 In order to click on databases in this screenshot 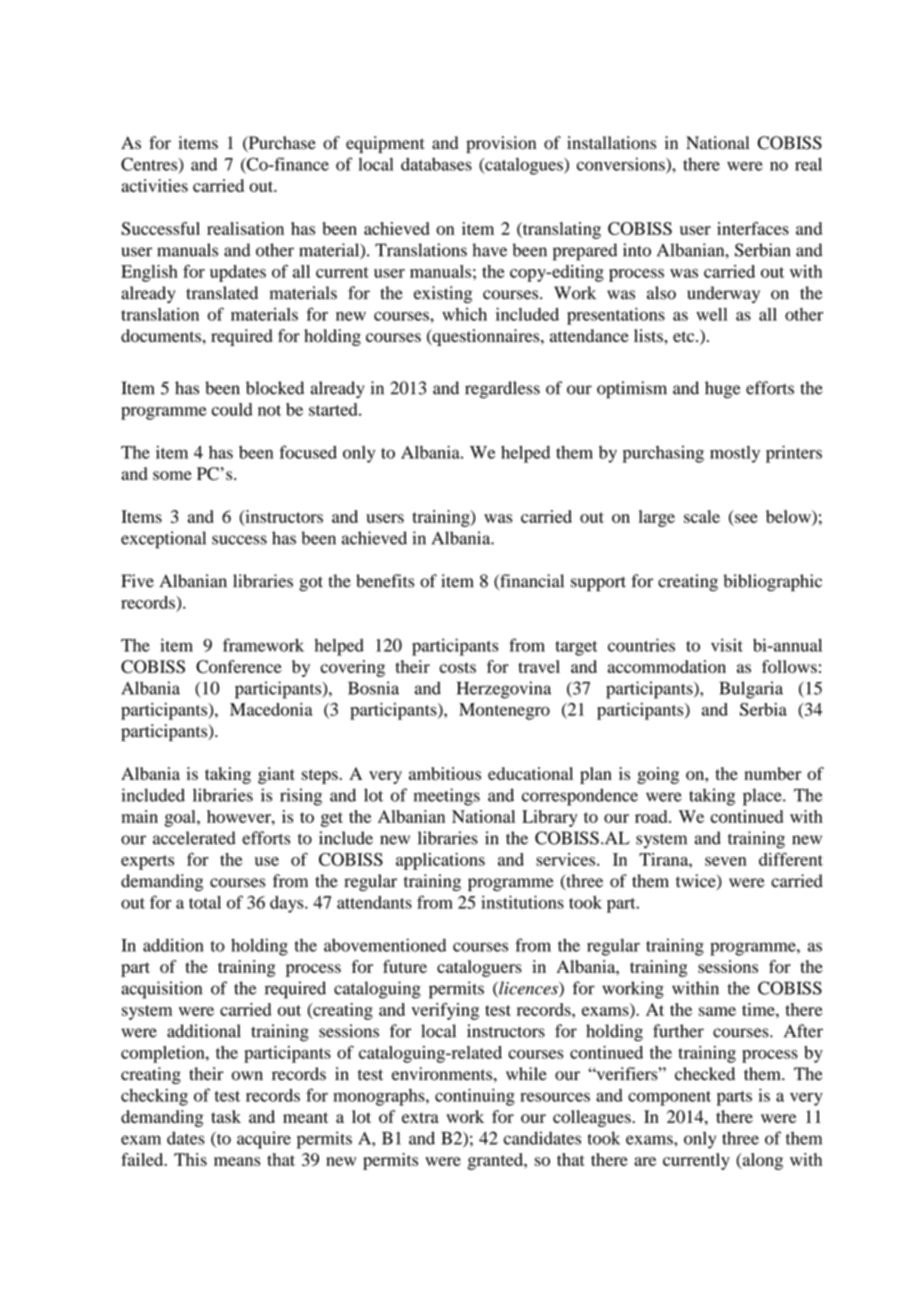, I will do `click(436, 164)`.
